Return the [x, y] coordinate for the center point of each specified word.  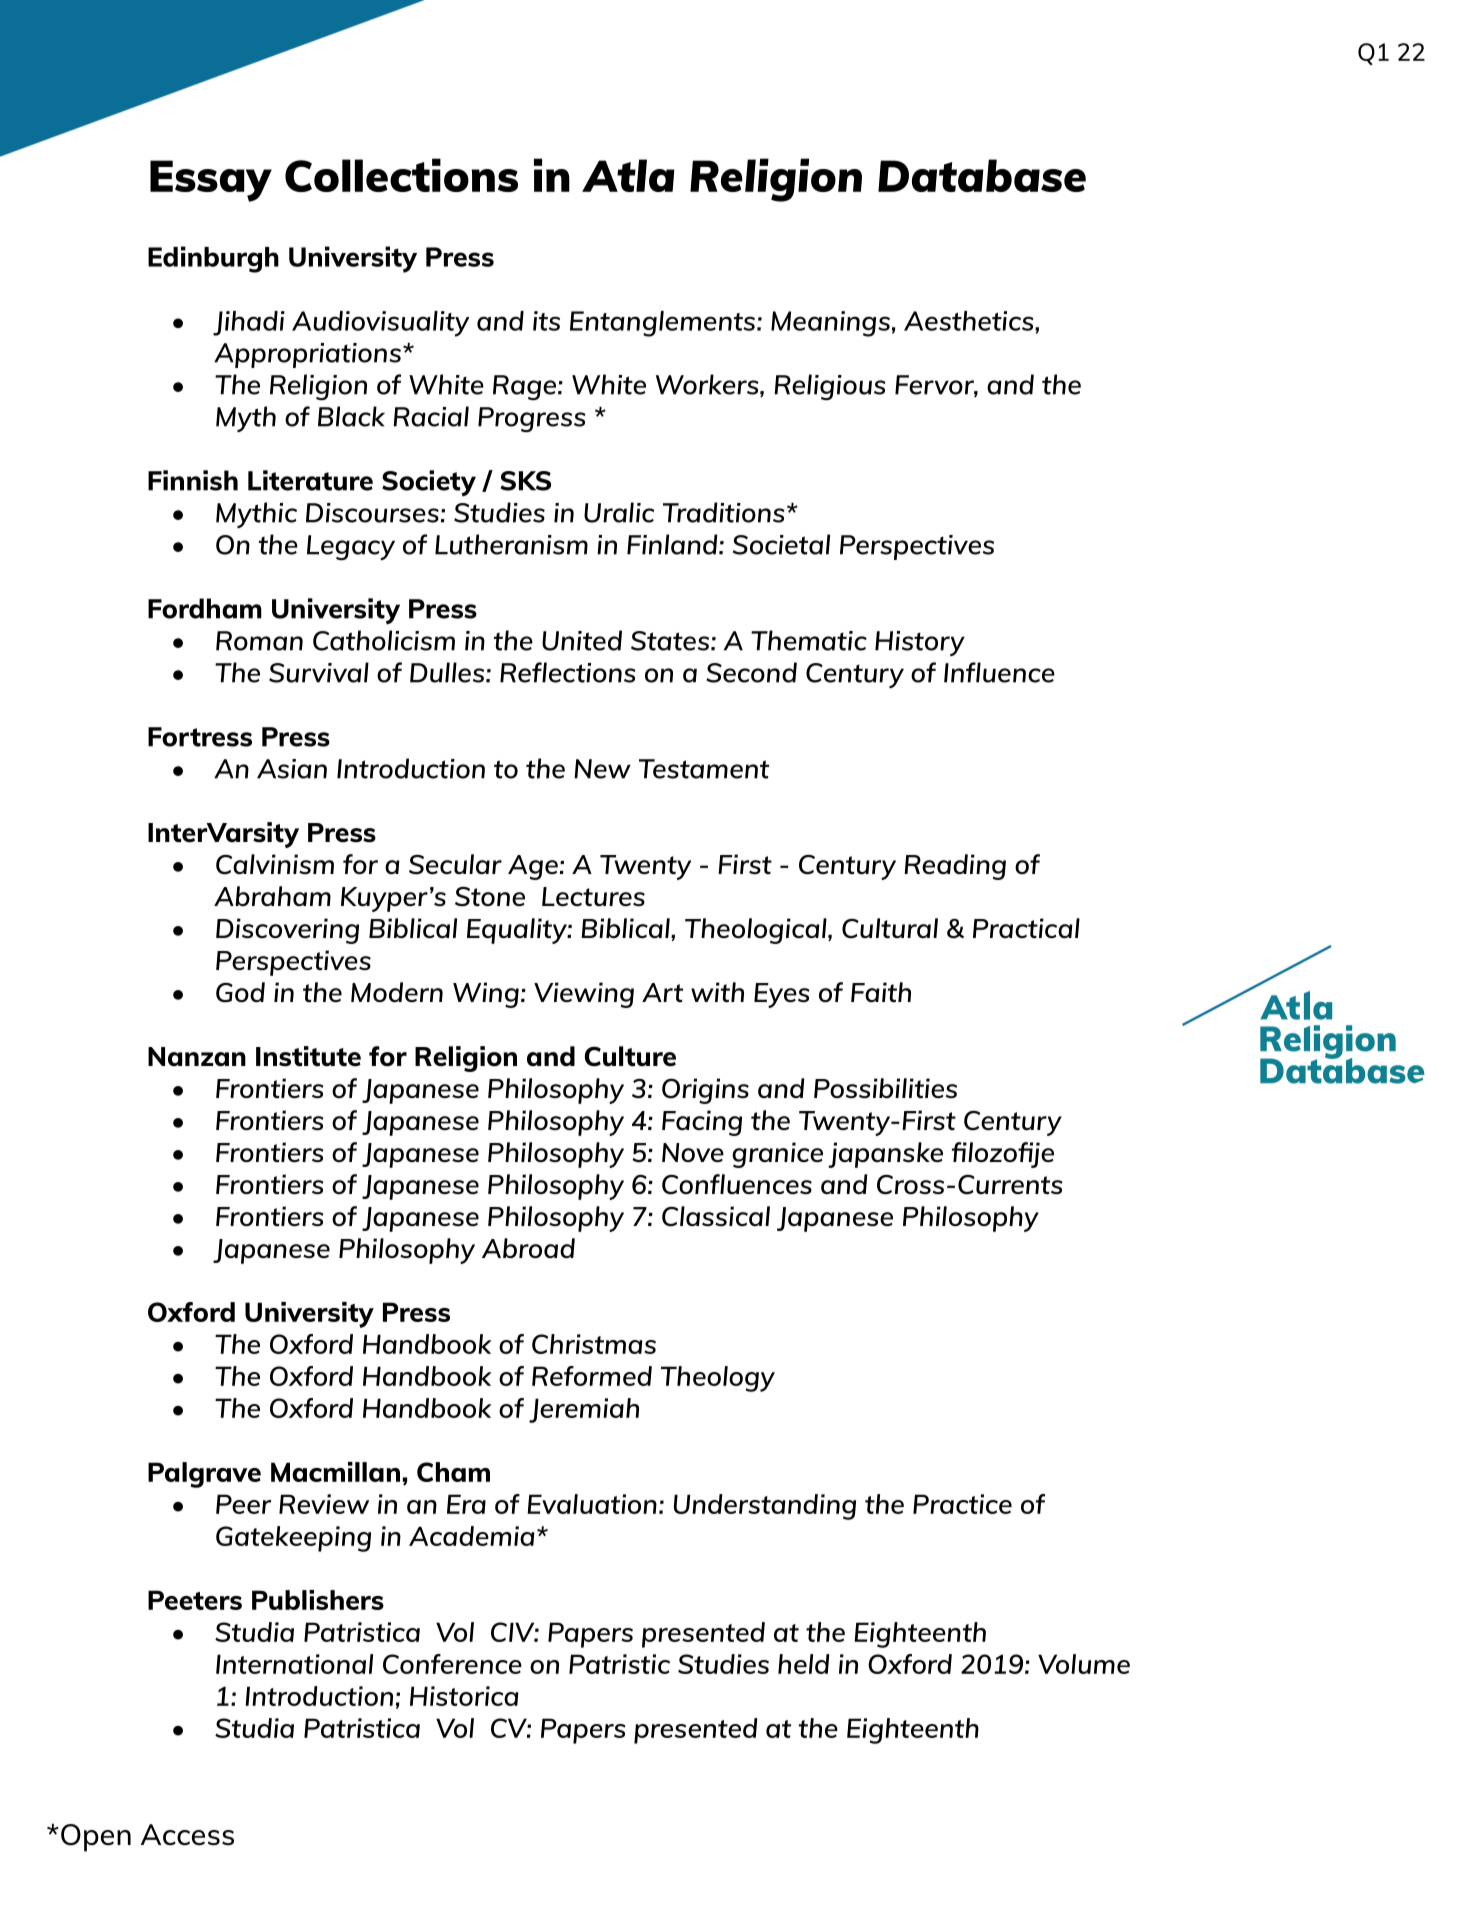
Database [982, 175]
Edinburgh [213, 259]
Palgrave [204, 1475]
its [546, 321]
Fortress [200, 737]
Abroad [528, 1248]
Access [187, 1835]
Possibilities [885, 1088]
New [602, 769]
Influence [999, 672]
